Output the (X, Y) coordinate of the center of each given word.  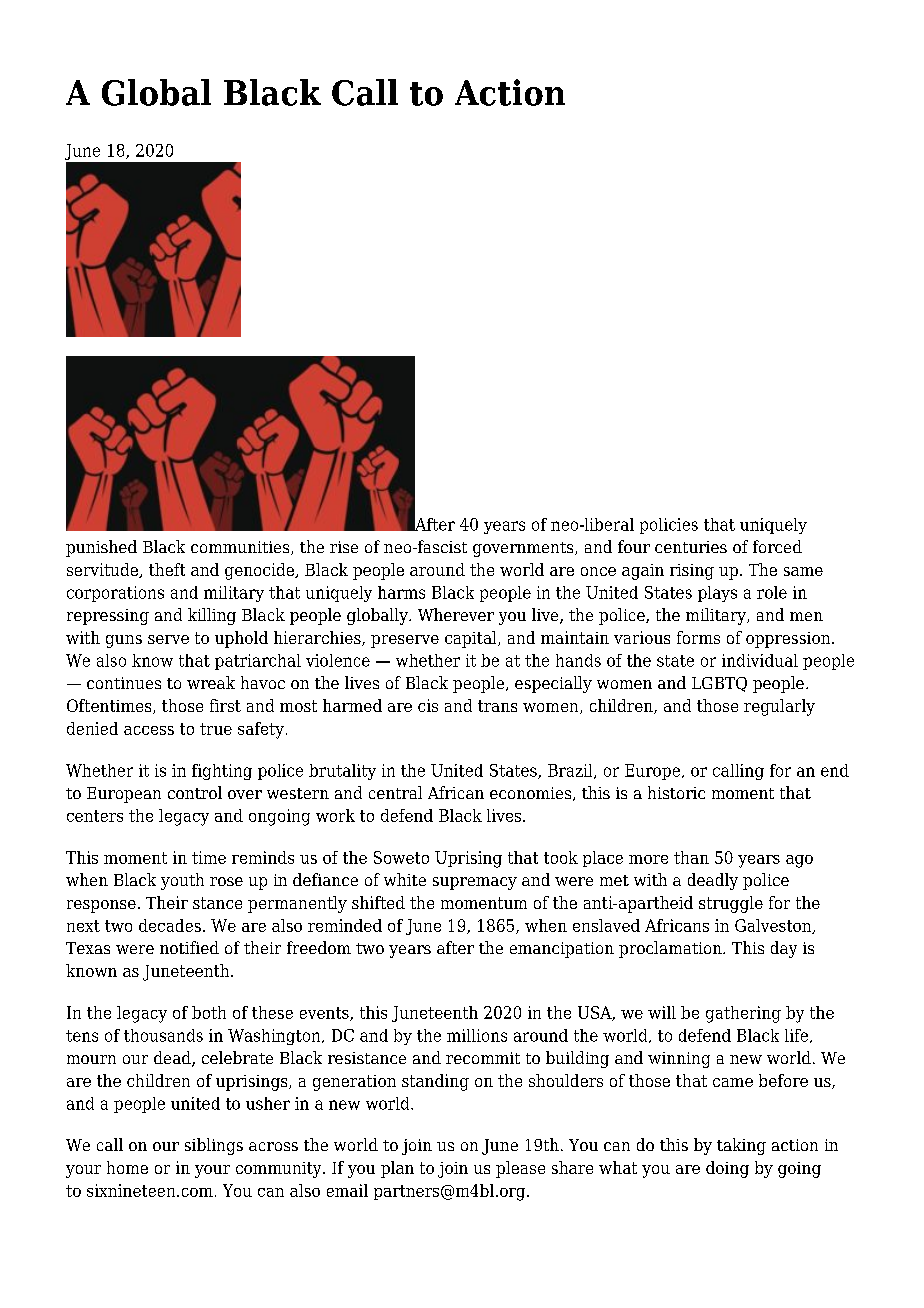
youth (182, 881)
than (691, 857)
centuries (691, 547)
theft (167, 569)
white (405, 879)
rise (344, 547)
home (127, 1167)
